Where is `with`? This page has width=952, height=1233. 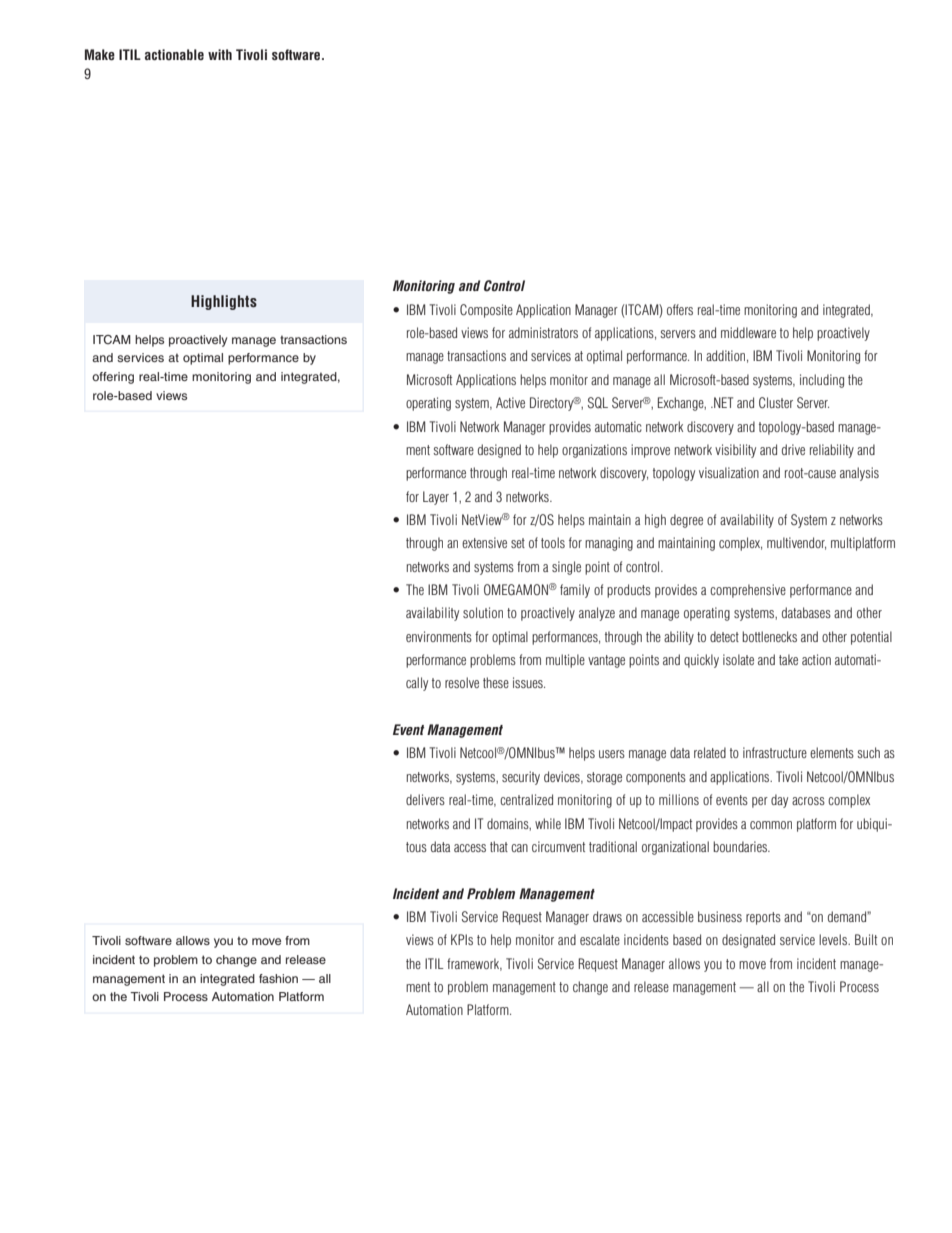 with is located at coordinates (220, 54).
